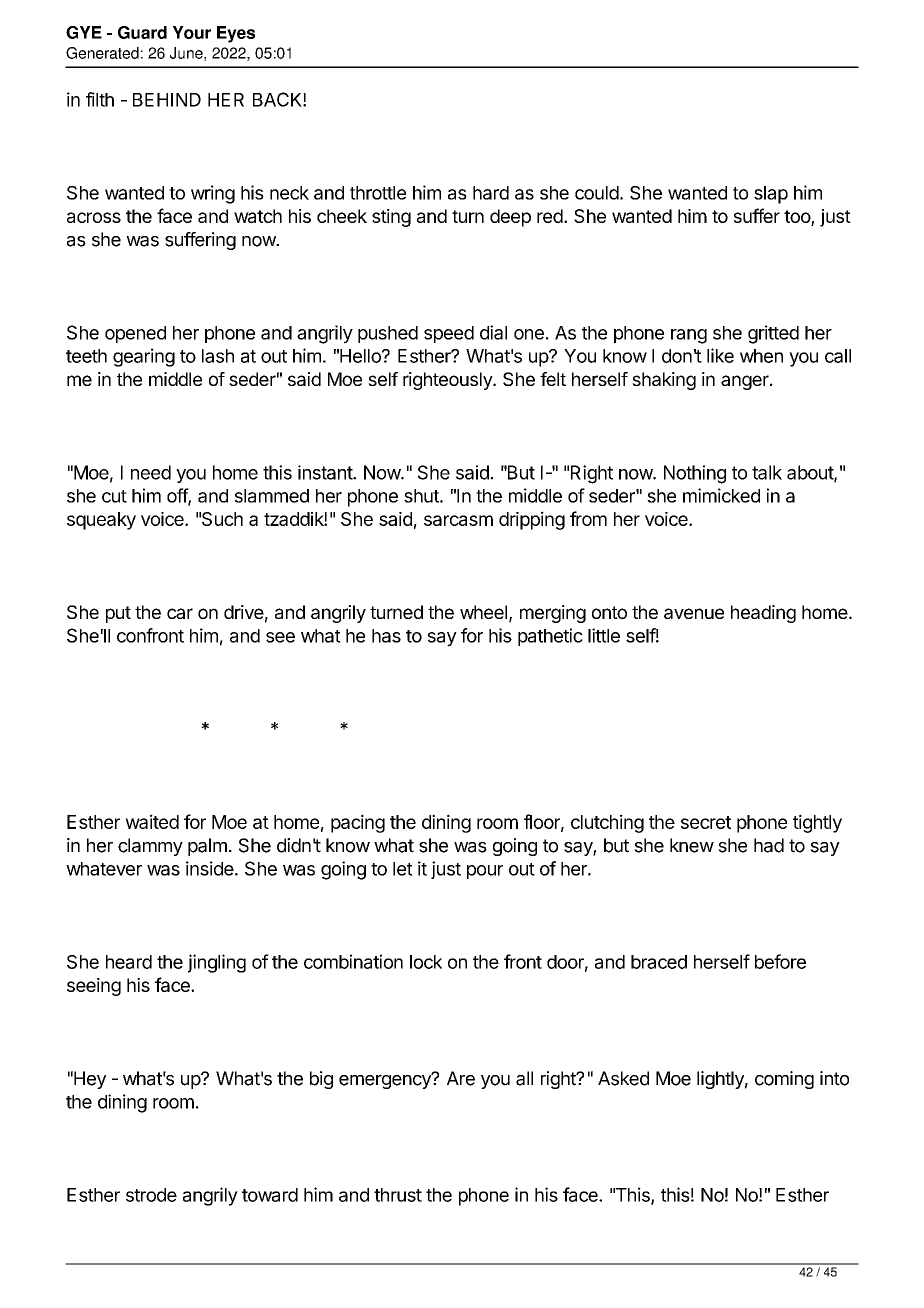  What do you see at coordinates (491, 193) in the image?
I see `hard` at bounding box center [491, 193].
